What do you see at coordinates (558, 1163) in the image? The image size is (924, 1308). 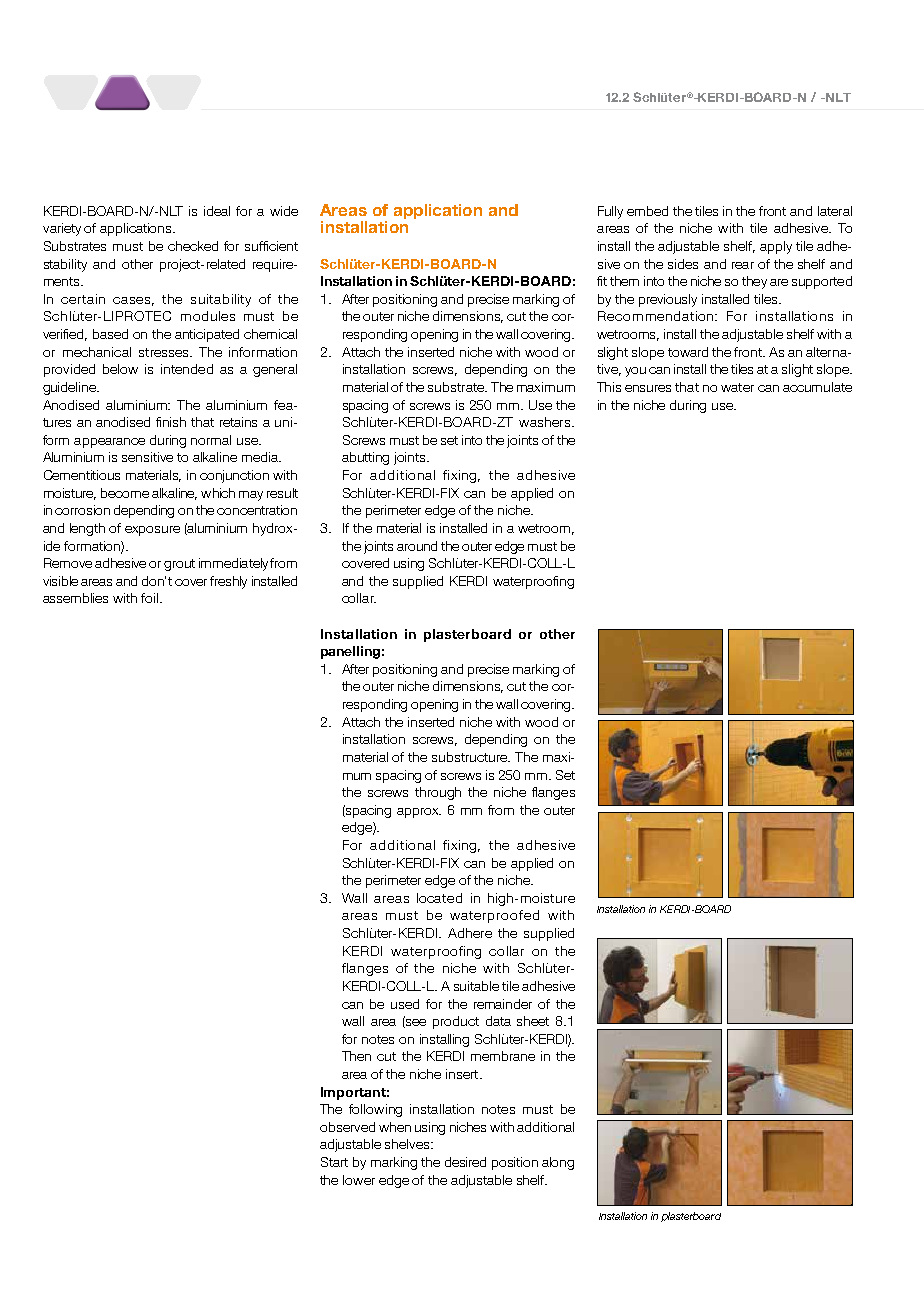 I see `along` at bounding box center [558, 1163].
